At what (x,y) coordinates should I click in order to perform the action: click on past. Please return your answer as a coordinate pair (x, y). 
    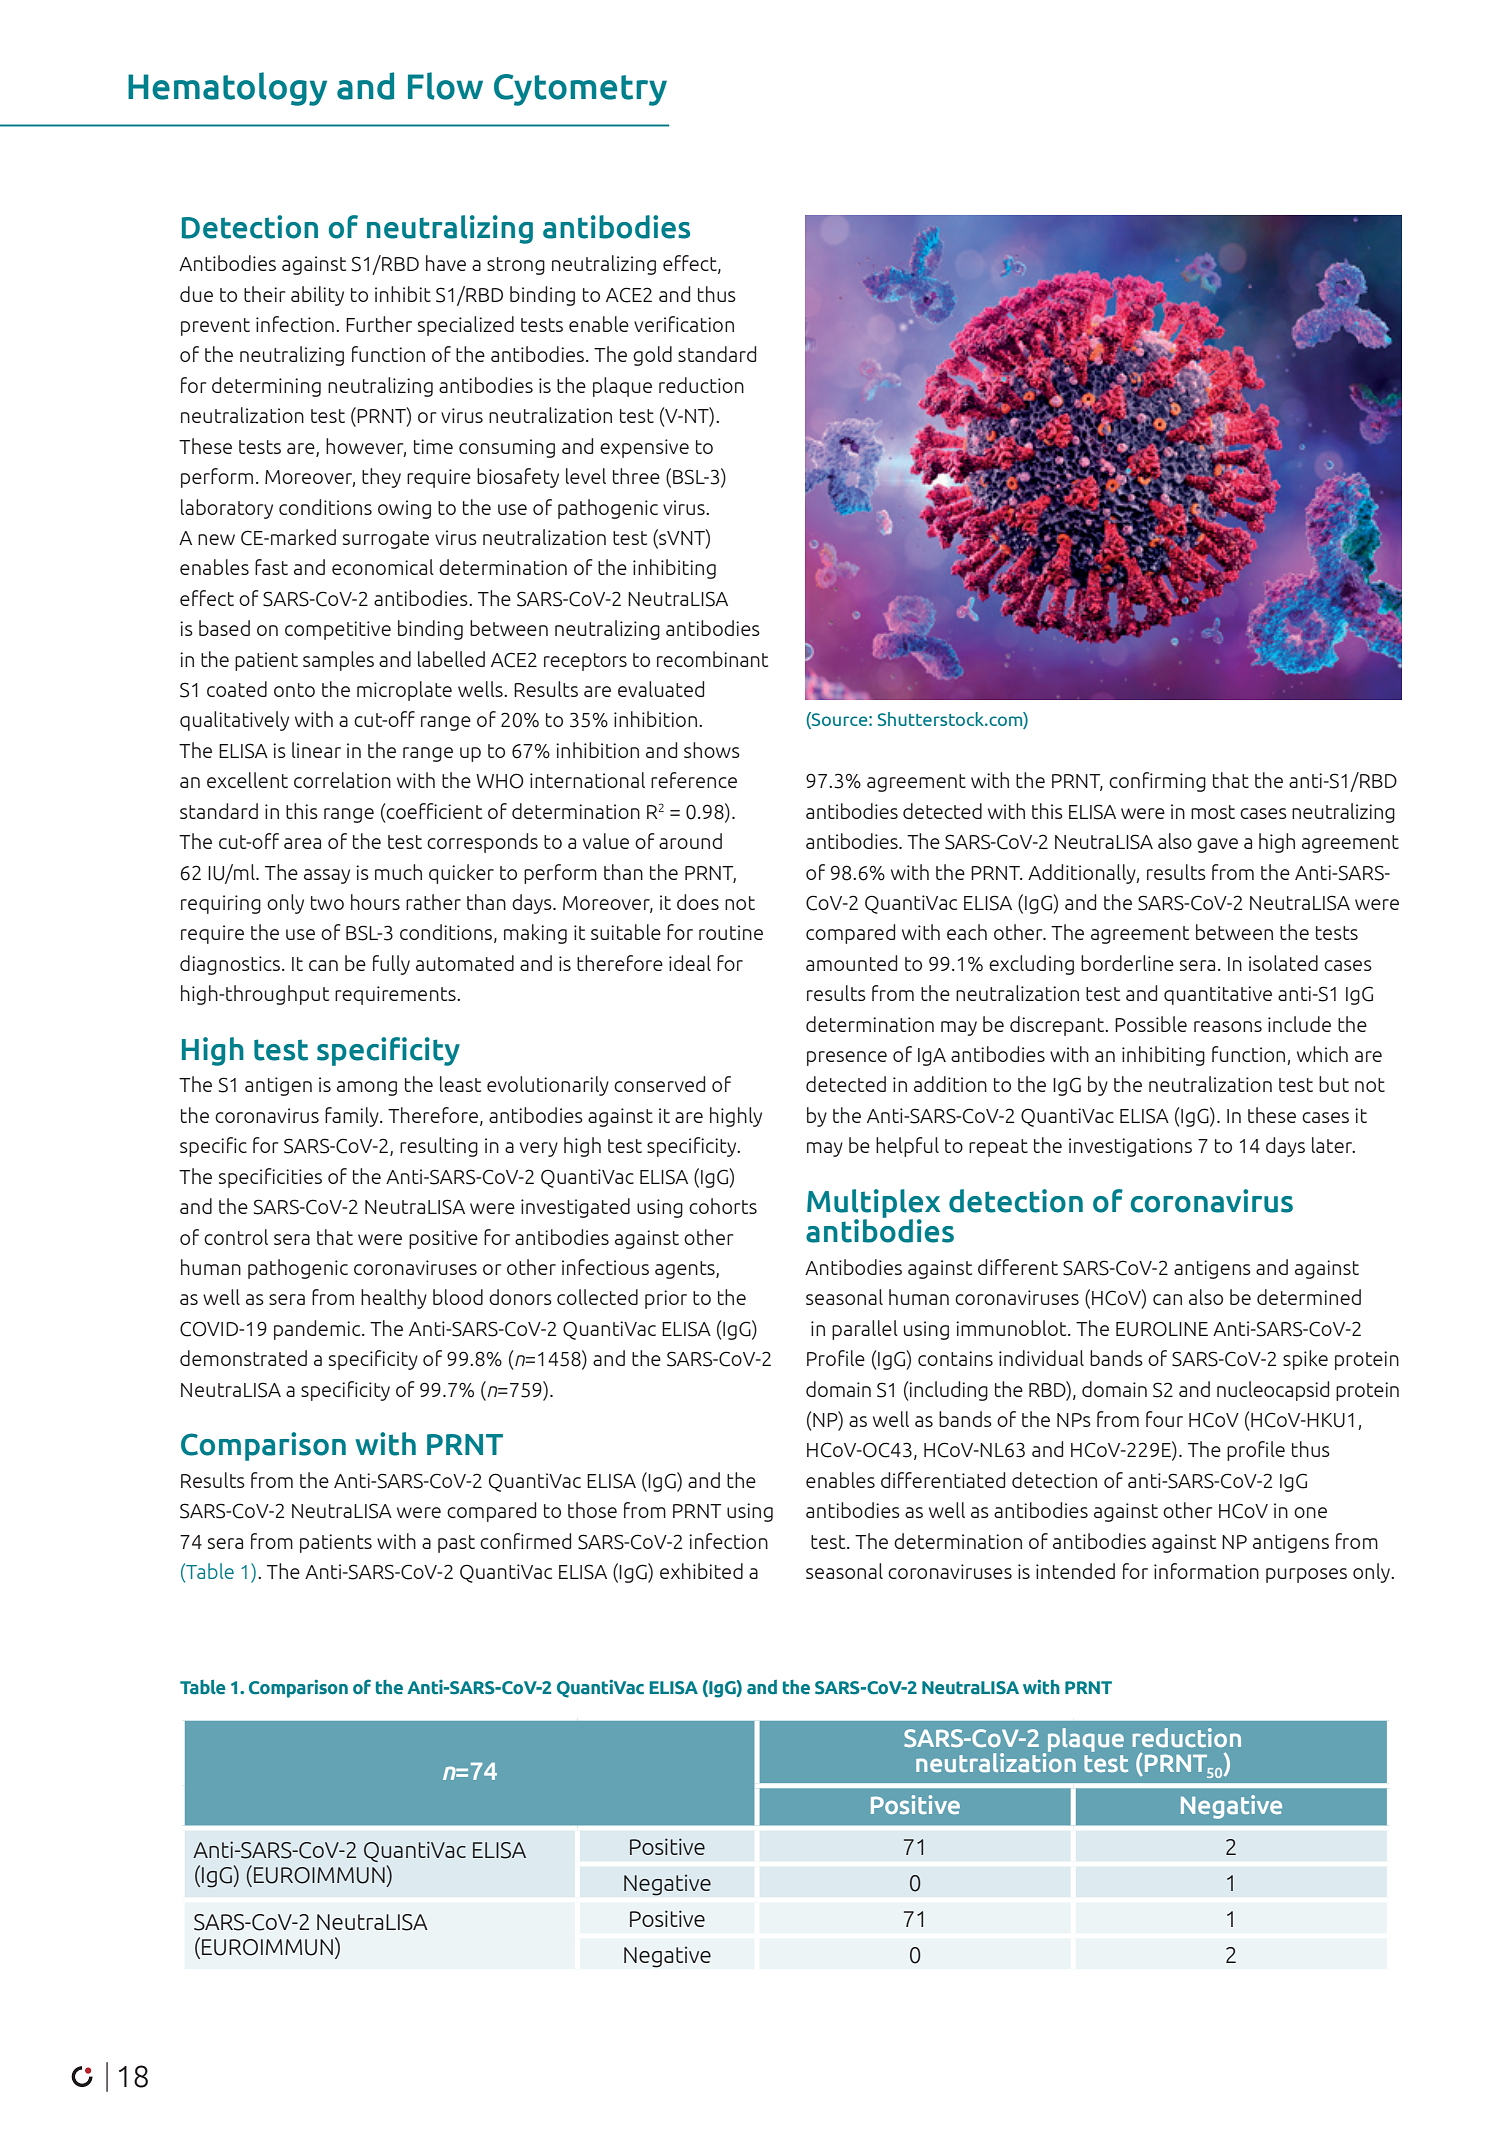
    Looking at the image, I should click on (456, 1544).
